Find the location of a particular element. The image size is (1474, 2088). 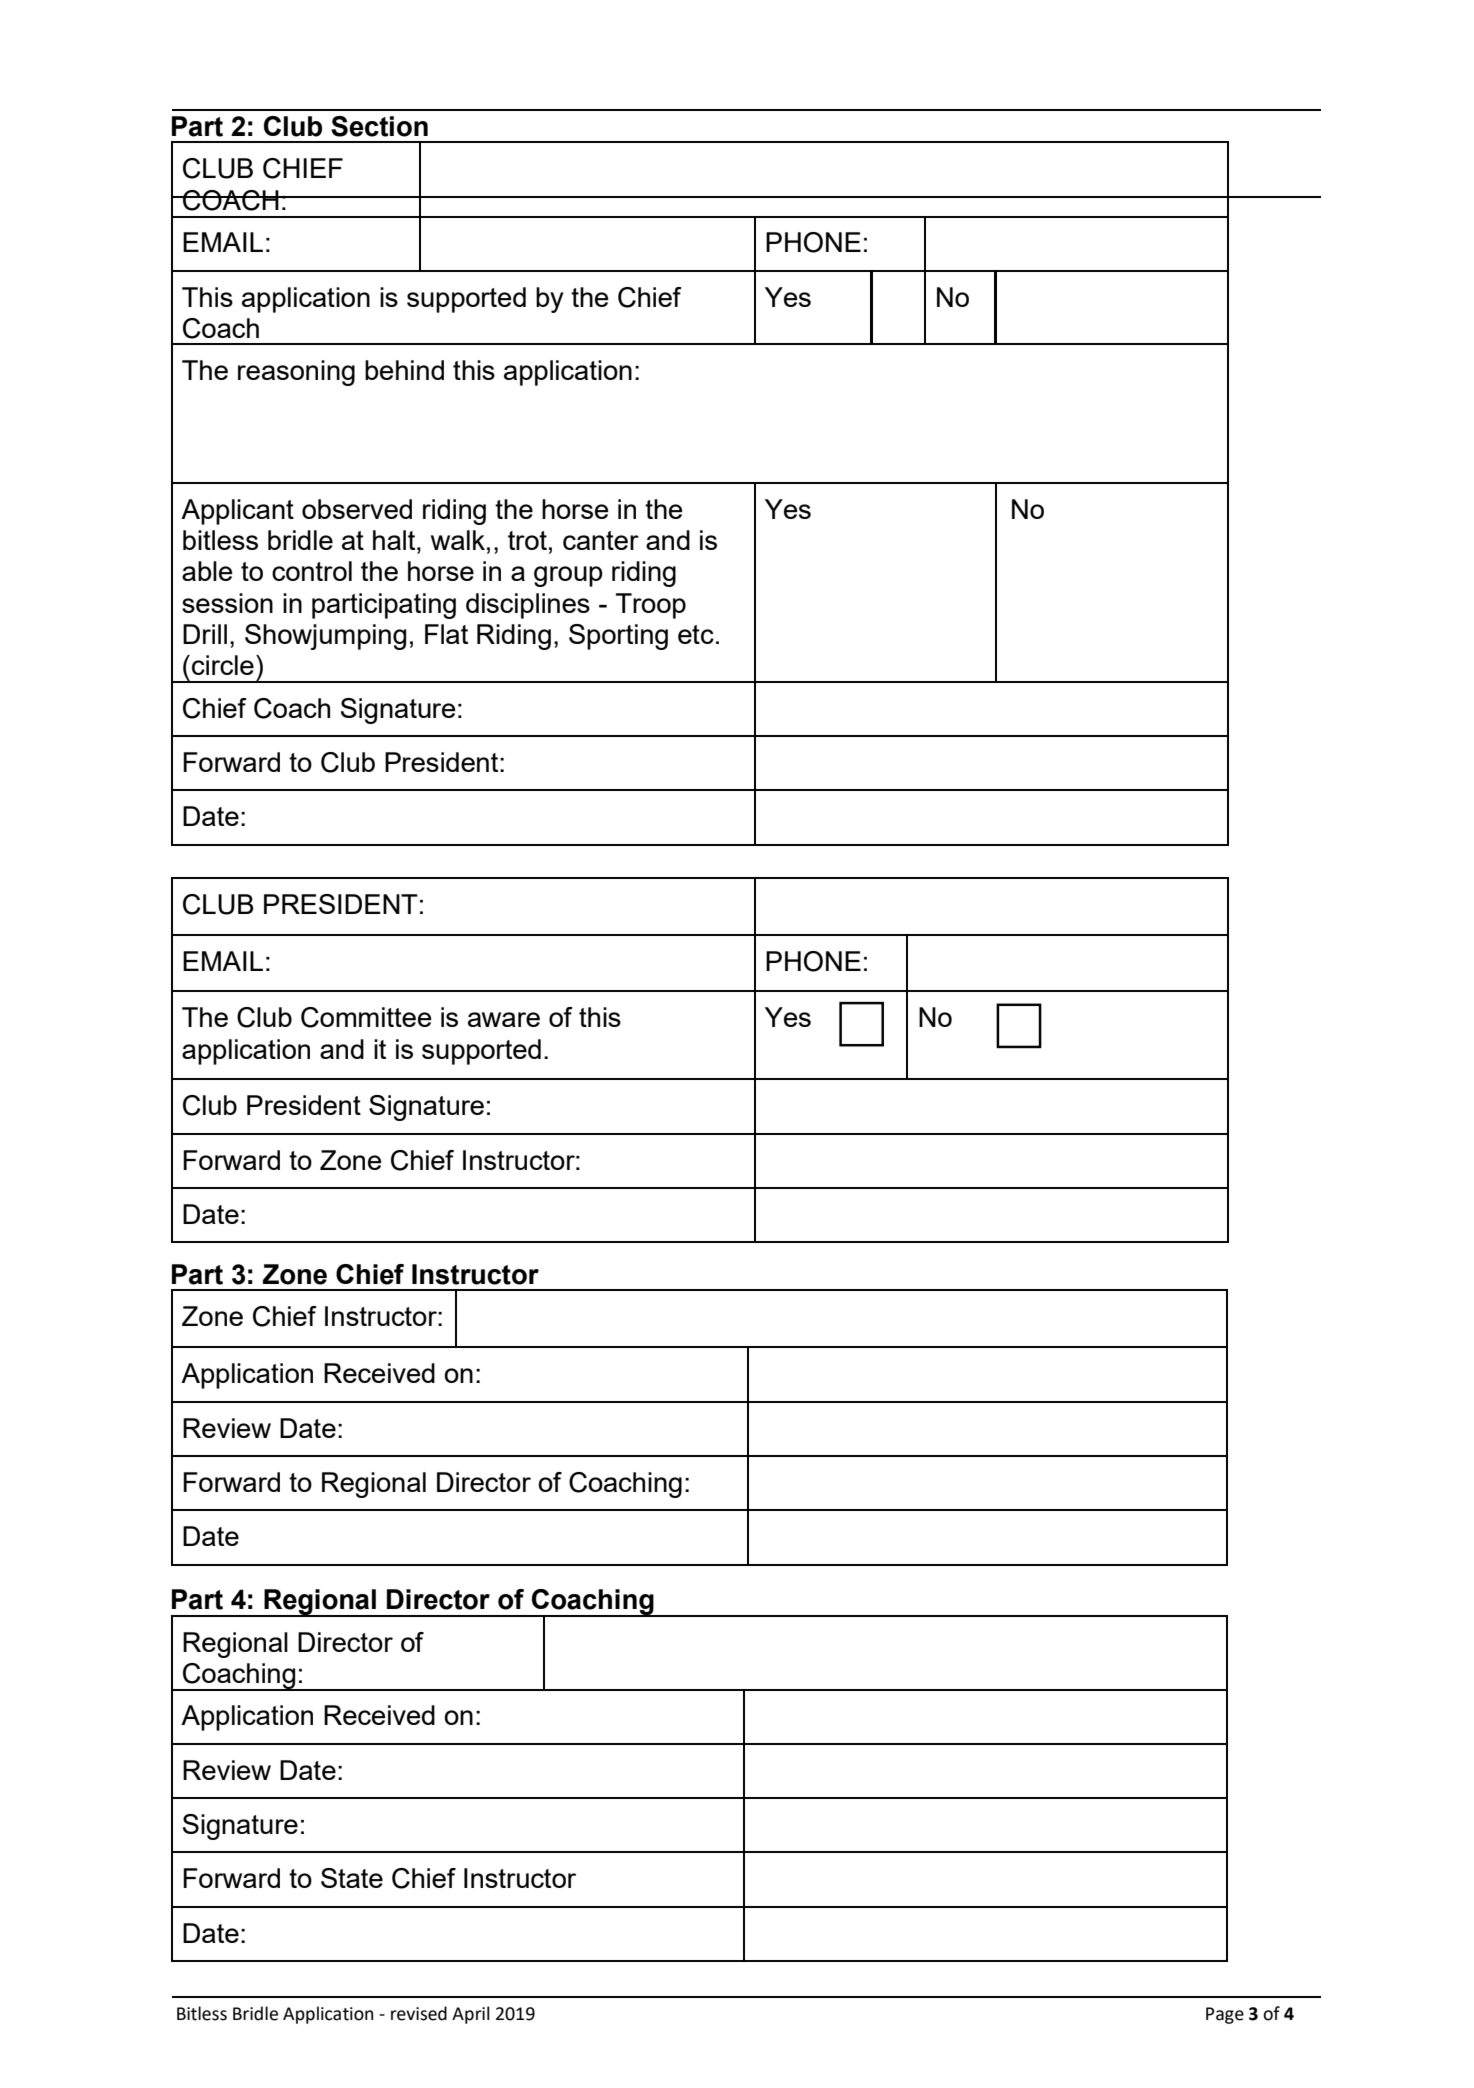

behind is located at coordinates (404, 370).
